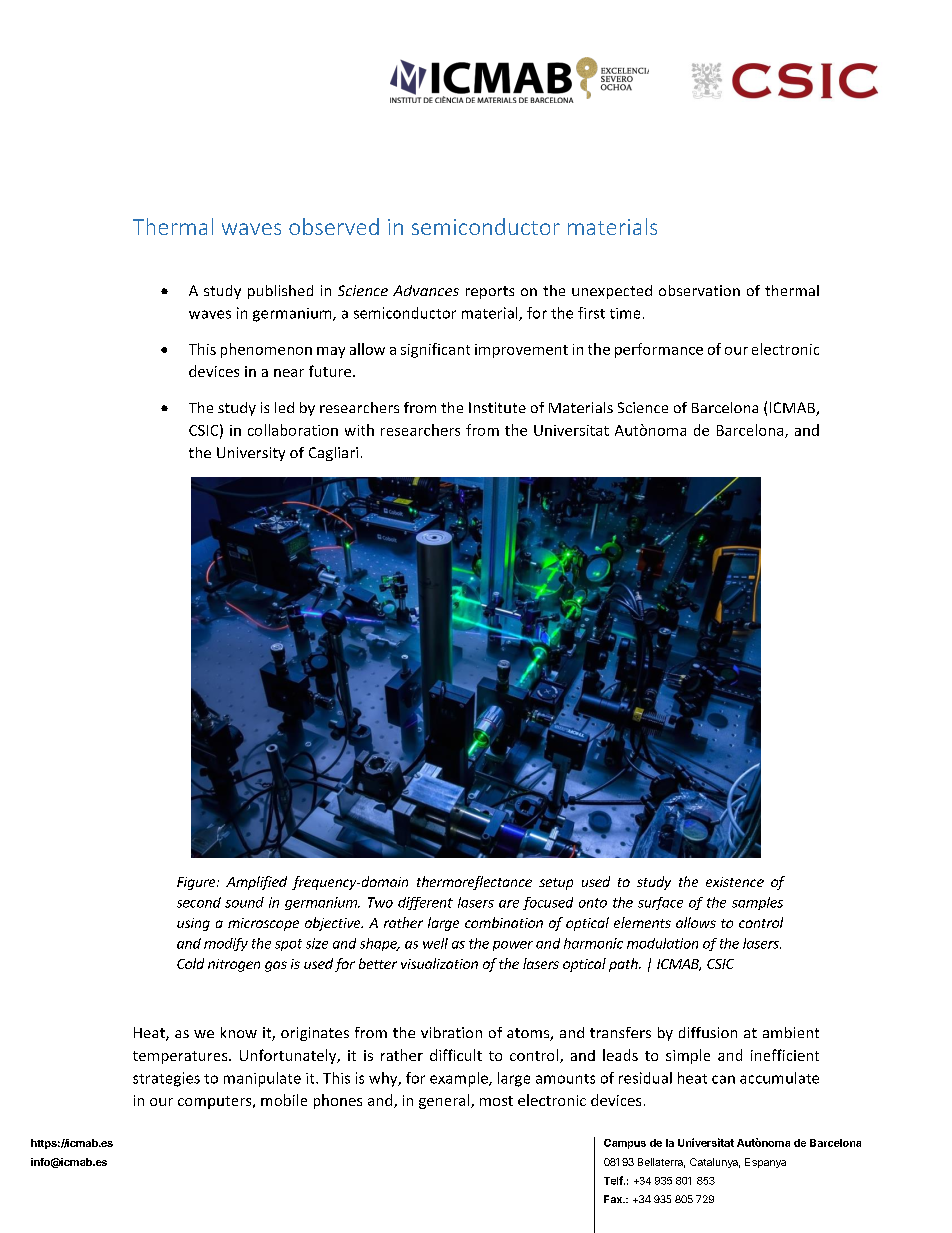 This screenshot has width=952, height=1233. I want to click on Campus, so click(625, 1144).
